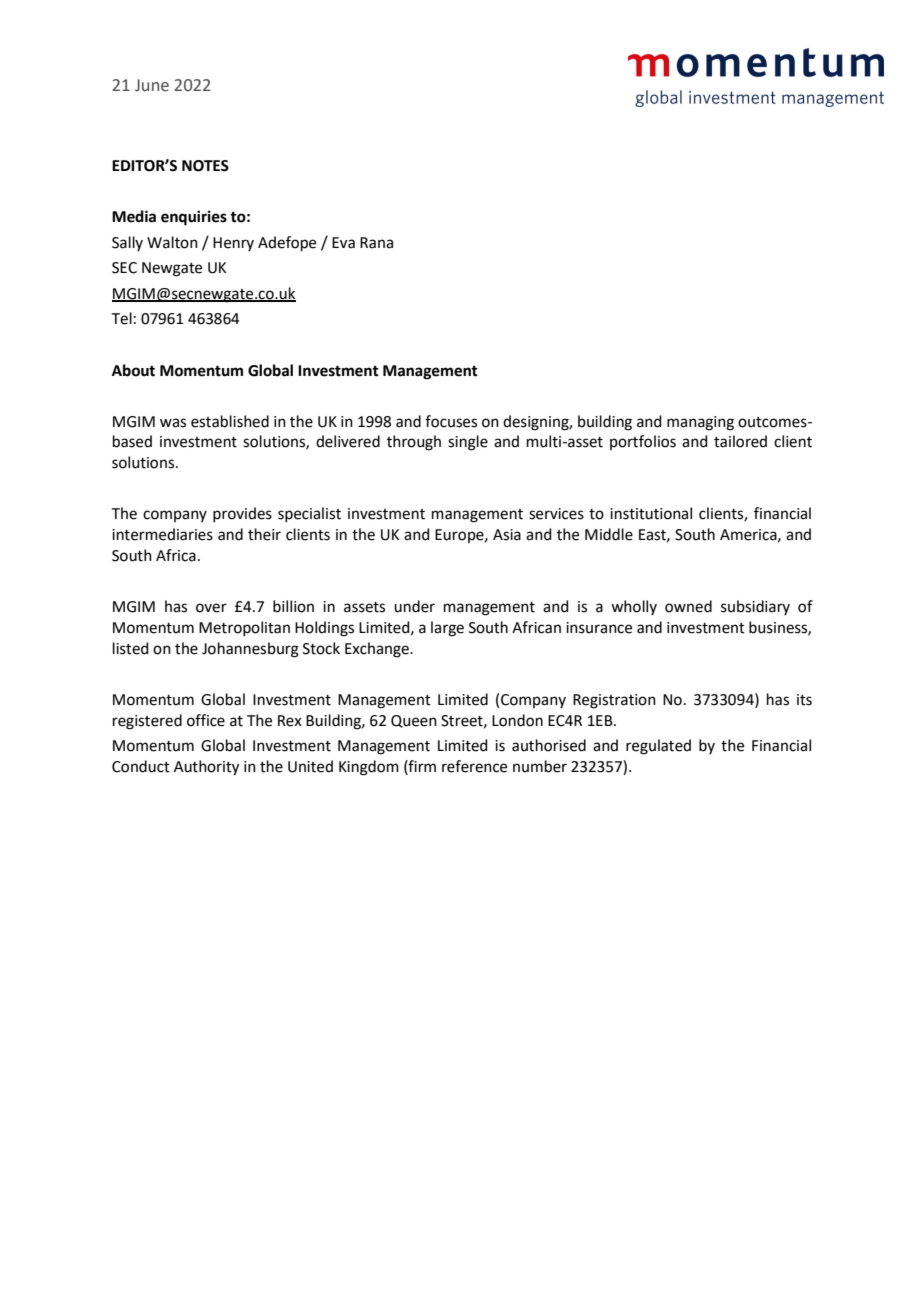 The image size is (924, 1308). What do you see at coordinates (343, 243) in the image?
I see `Eva` at bounding box center [343, 243].
